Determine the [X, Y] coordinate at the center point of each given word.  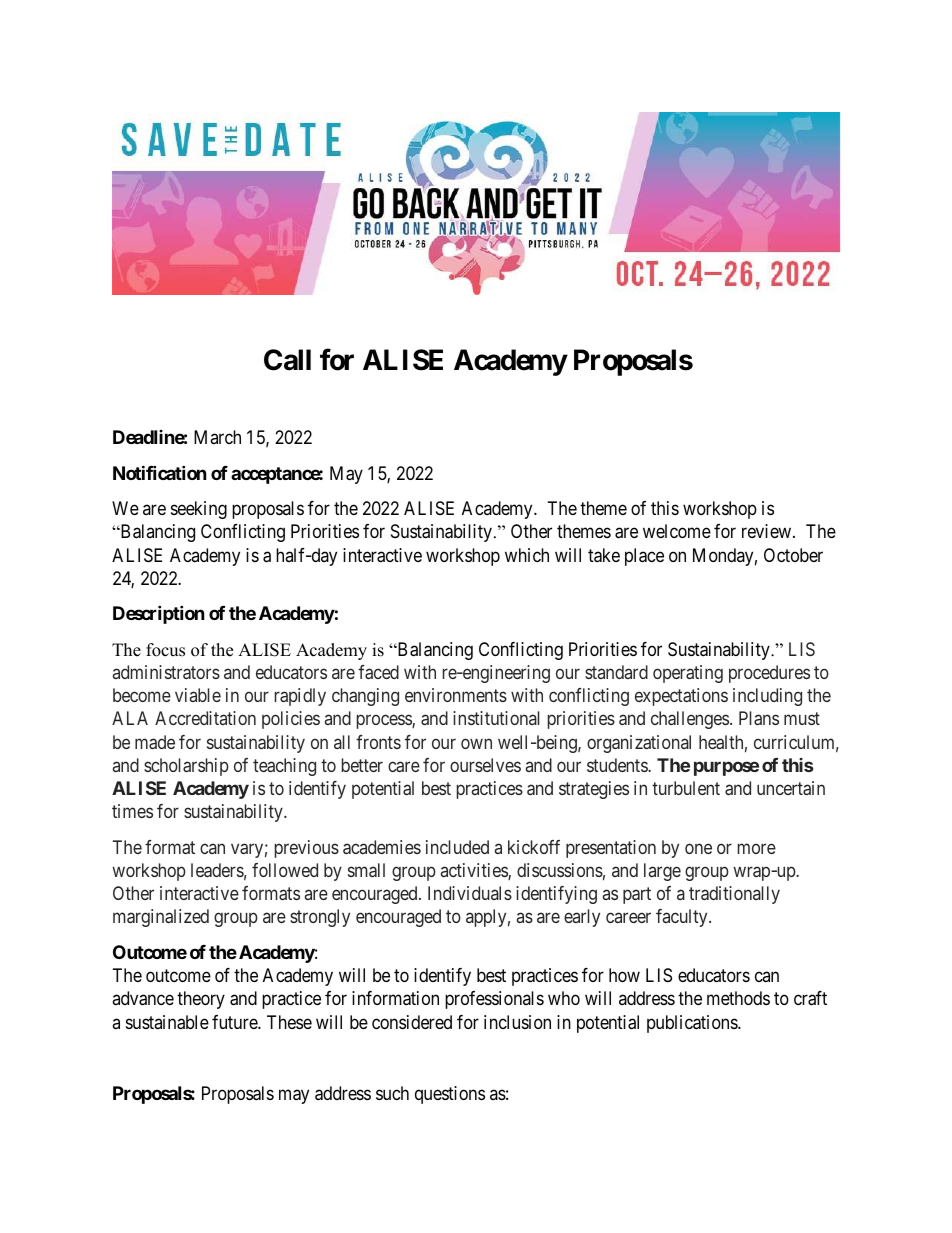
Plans [759, 718]
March [217, 437]
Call [287, 360]
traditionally [734, 895]
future [235, 1022]
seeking [199, 510]
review [768, 531]
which [527, 555]
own [476, 743]
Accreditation [205, 718]
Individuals [470, 893]
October [793, 555]
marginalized [161, 918]
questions [450, 1095]
